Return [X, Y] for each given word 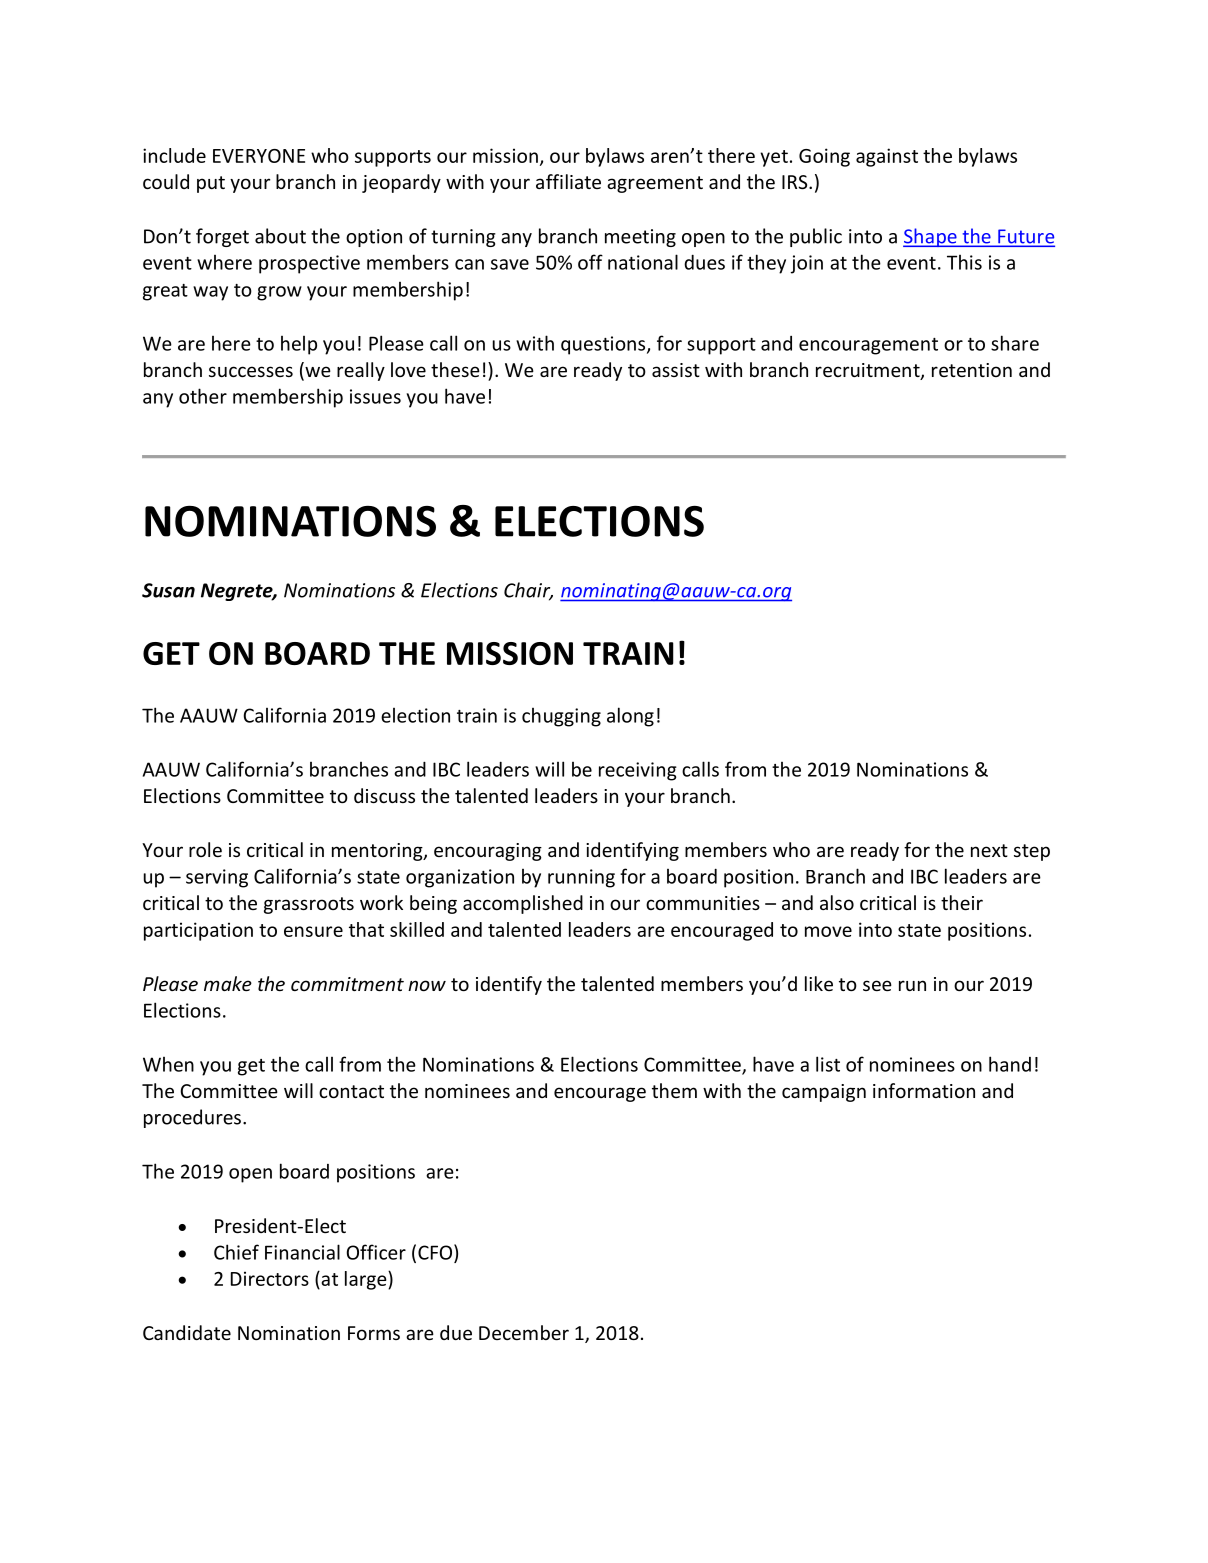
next [989, 850]
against [887, 157]
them [674, 1090]
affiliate [568, 181]
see [877, 985]
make [228, 983]
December [524, 1332]
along [630, 717]
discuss [384, 795]
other [203, 396]
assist [676, 370]
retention [972, 370]
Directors [270, 1278]
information [924, 1090]
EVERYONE [259, 156]
